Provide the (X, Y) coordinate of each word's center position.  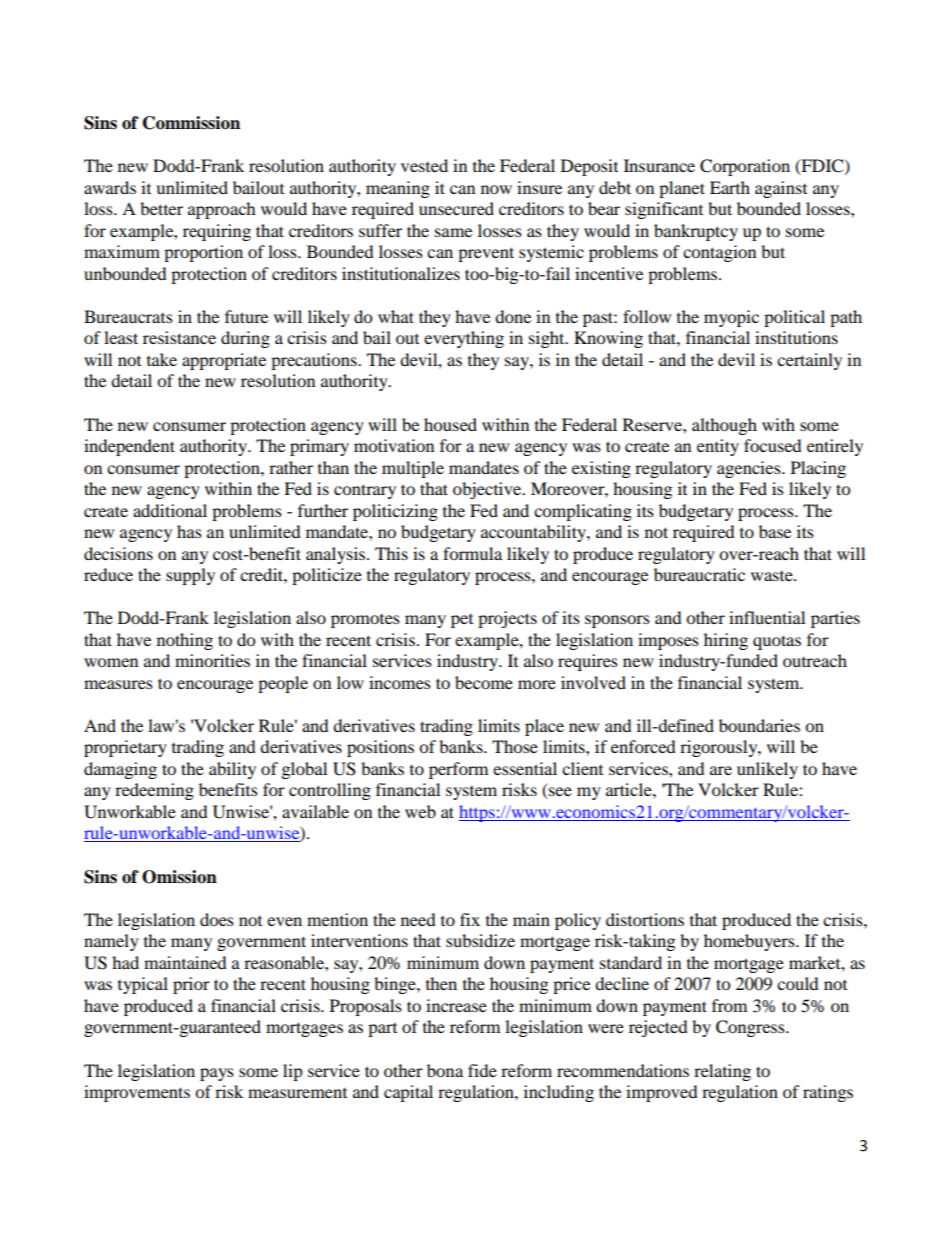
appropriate (224, 361)
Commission (191, 123)
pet (462, 621)
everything (464, 339)
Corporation (745, 167)
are (721, 770)
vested (424, 165)
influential (767, 617)
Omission (179, 877)
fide (482, 1070)
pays (217, 1074)
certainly (809, 361)
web (420, 811)
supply (190, 576)
